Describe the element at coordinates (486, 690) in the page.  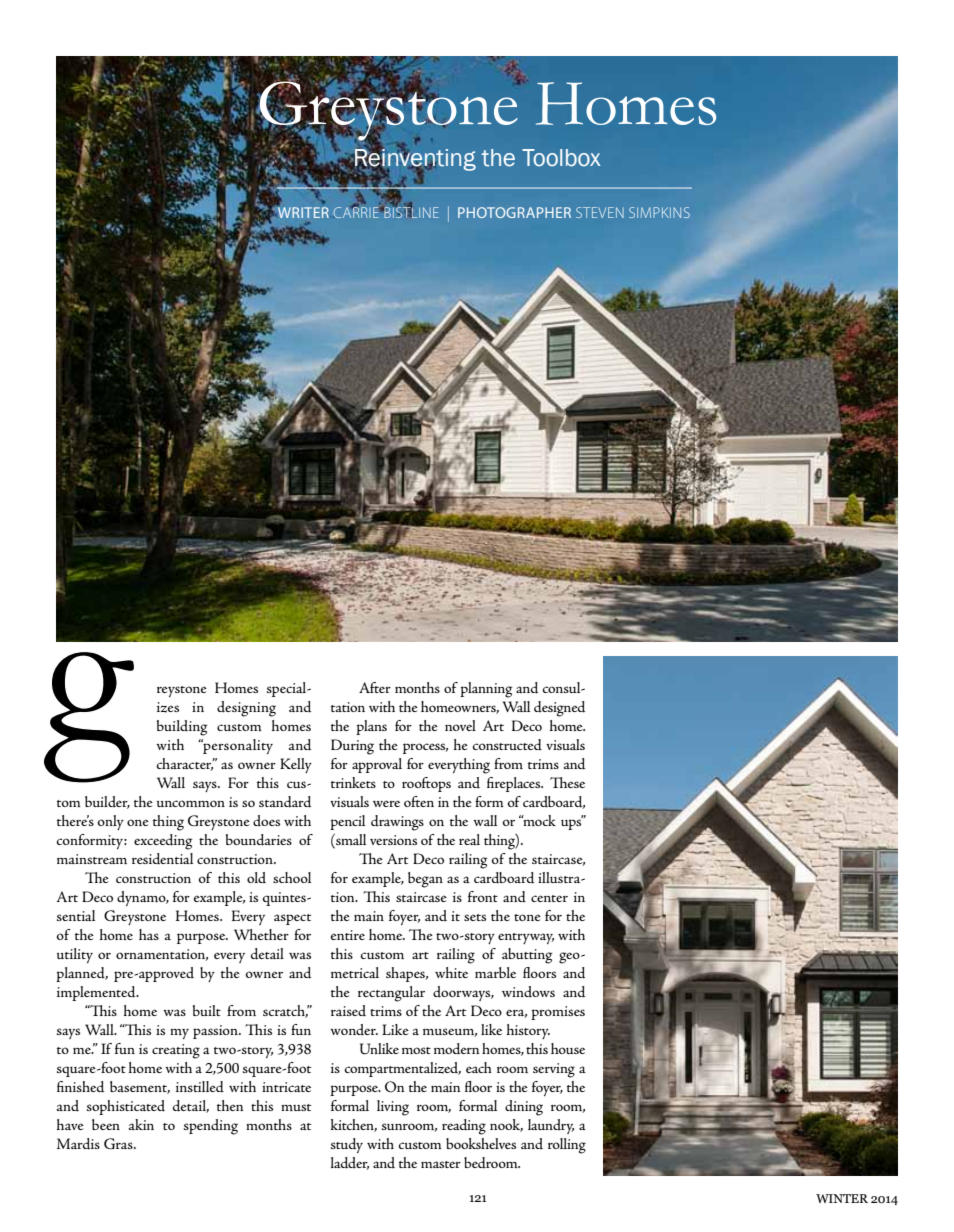
I see `planning` at that location.
